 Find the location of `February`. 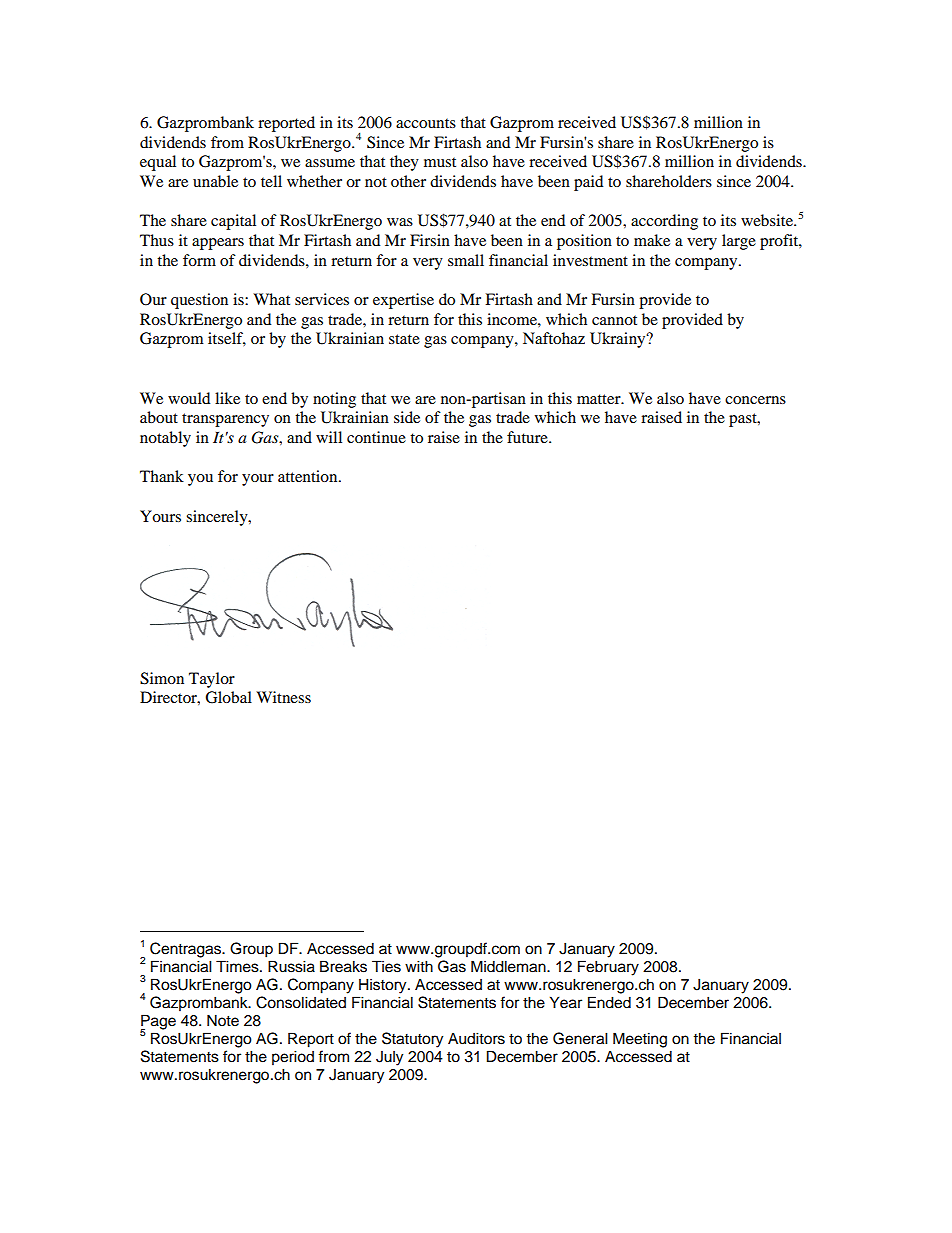

February is located at coordinates (608, 968).
